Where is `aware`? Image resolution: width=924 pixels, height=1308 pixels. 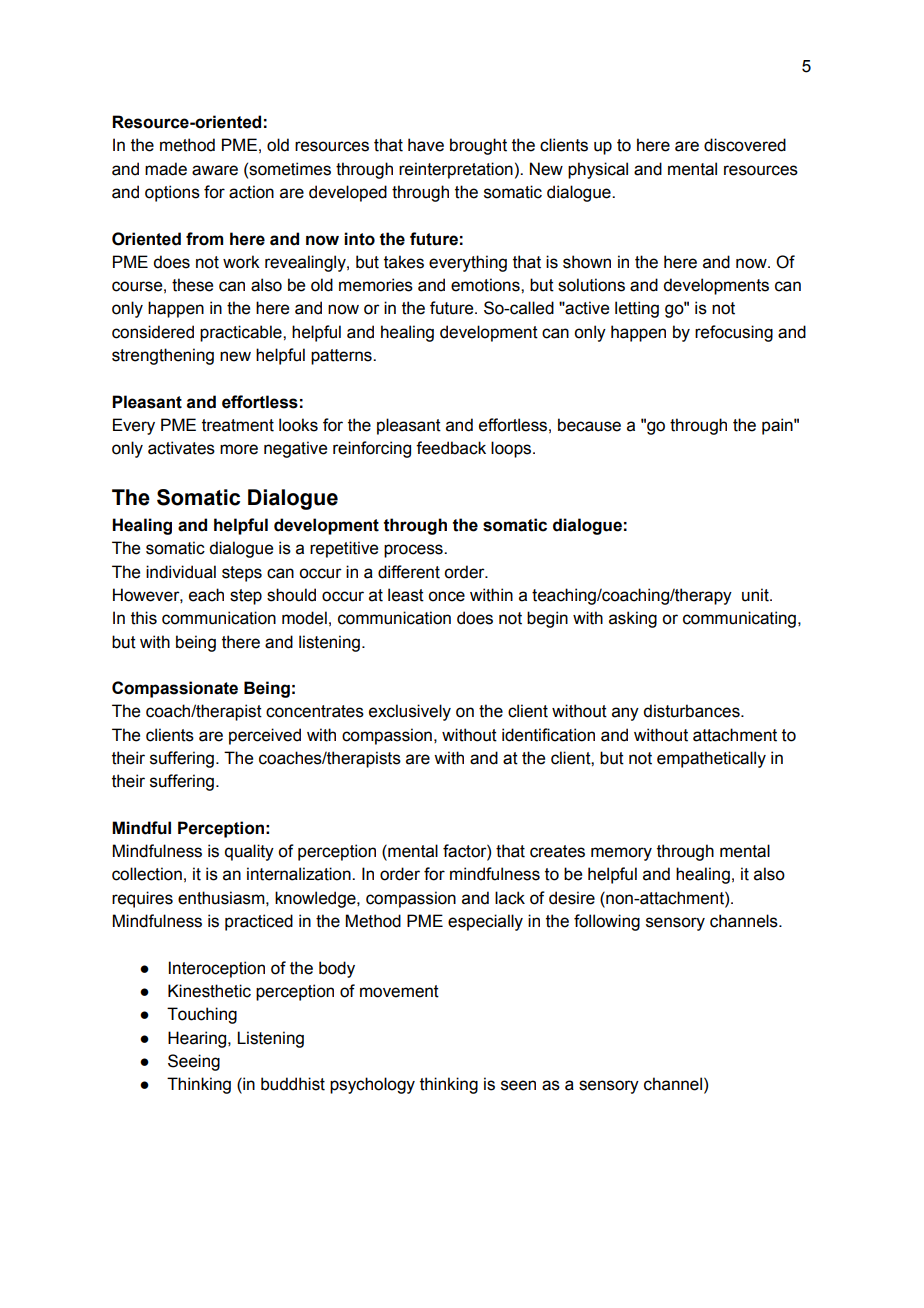 aware is located at coordinates (215, 170).
